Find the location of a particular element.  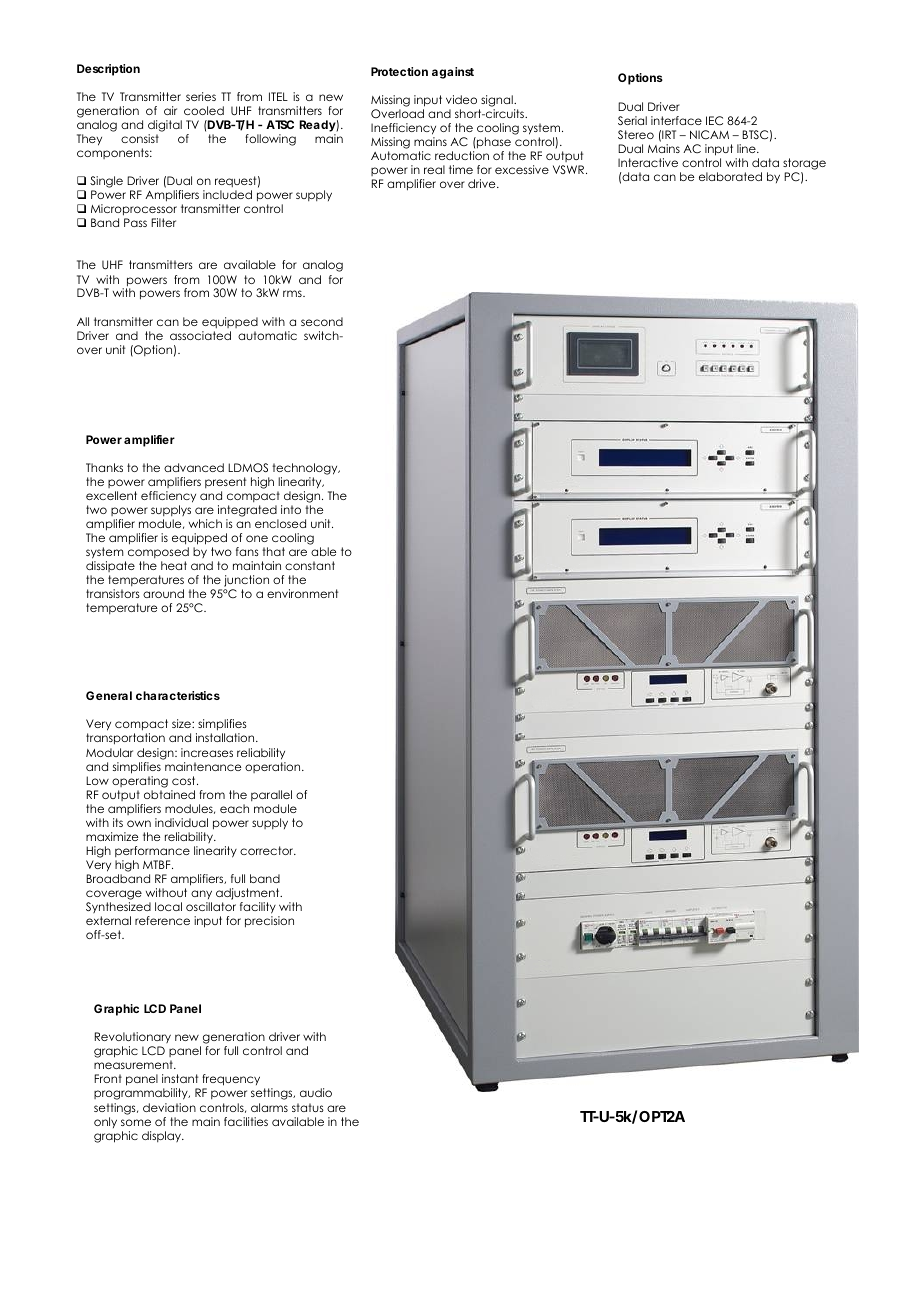

environment is located at coordinates (302, 593).
